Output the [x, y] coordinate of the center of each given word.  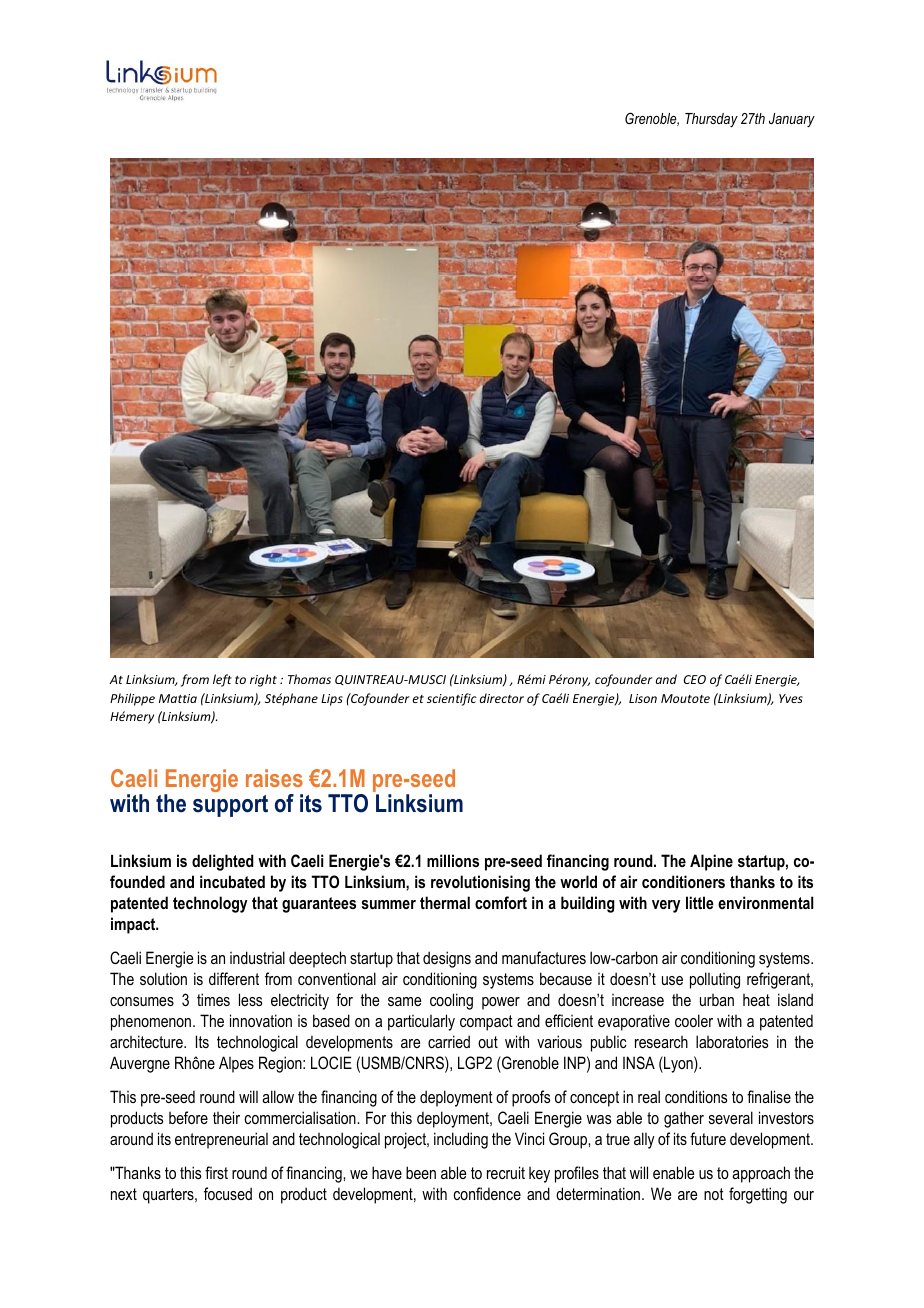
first [216, 1172]
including [461, 1140]
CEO [695, 679]
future [708, 1138]
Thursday [711, 120]
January [792, 120]
